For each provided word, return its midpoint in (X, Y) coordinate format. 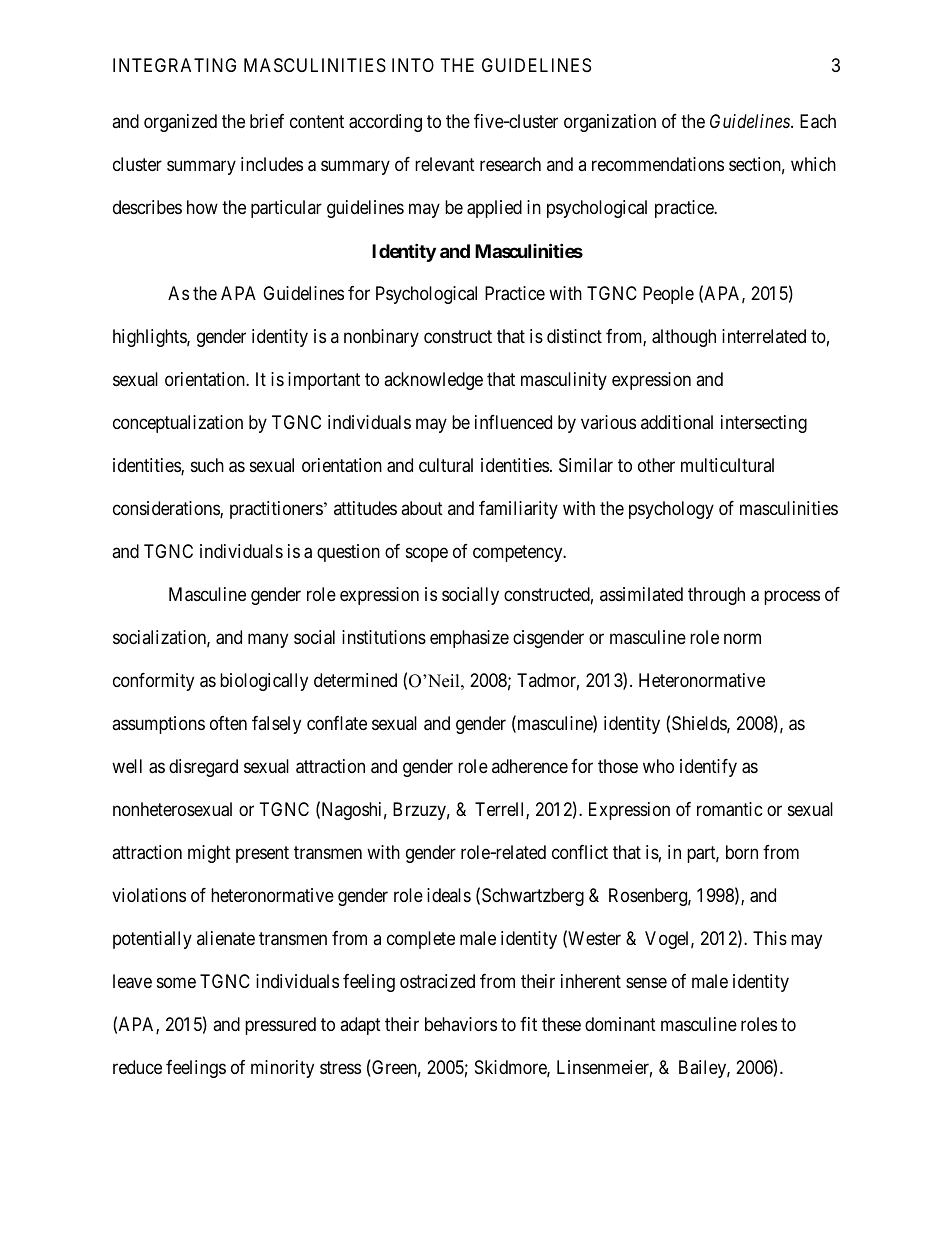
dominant (620, 1024)
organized (180, 123)
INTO (413, 65)
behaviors (461, 1024)
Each (818, 121)
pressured (280, 1026)
